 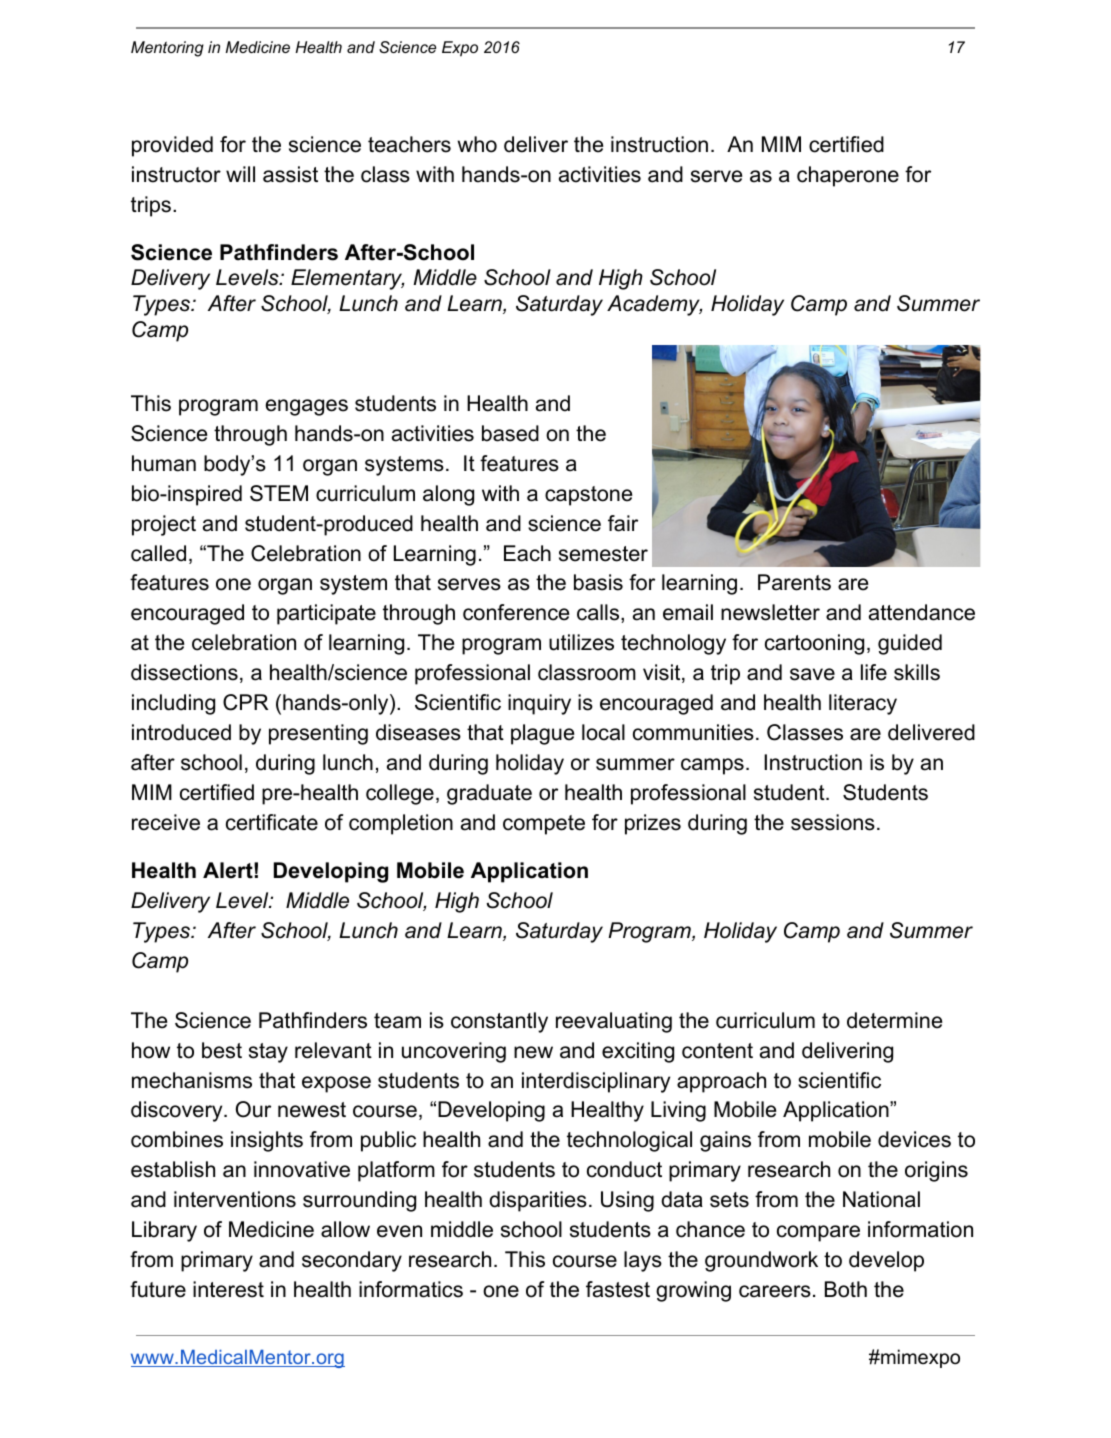 I want to click on chaperone, so click(x=848, y=176).
